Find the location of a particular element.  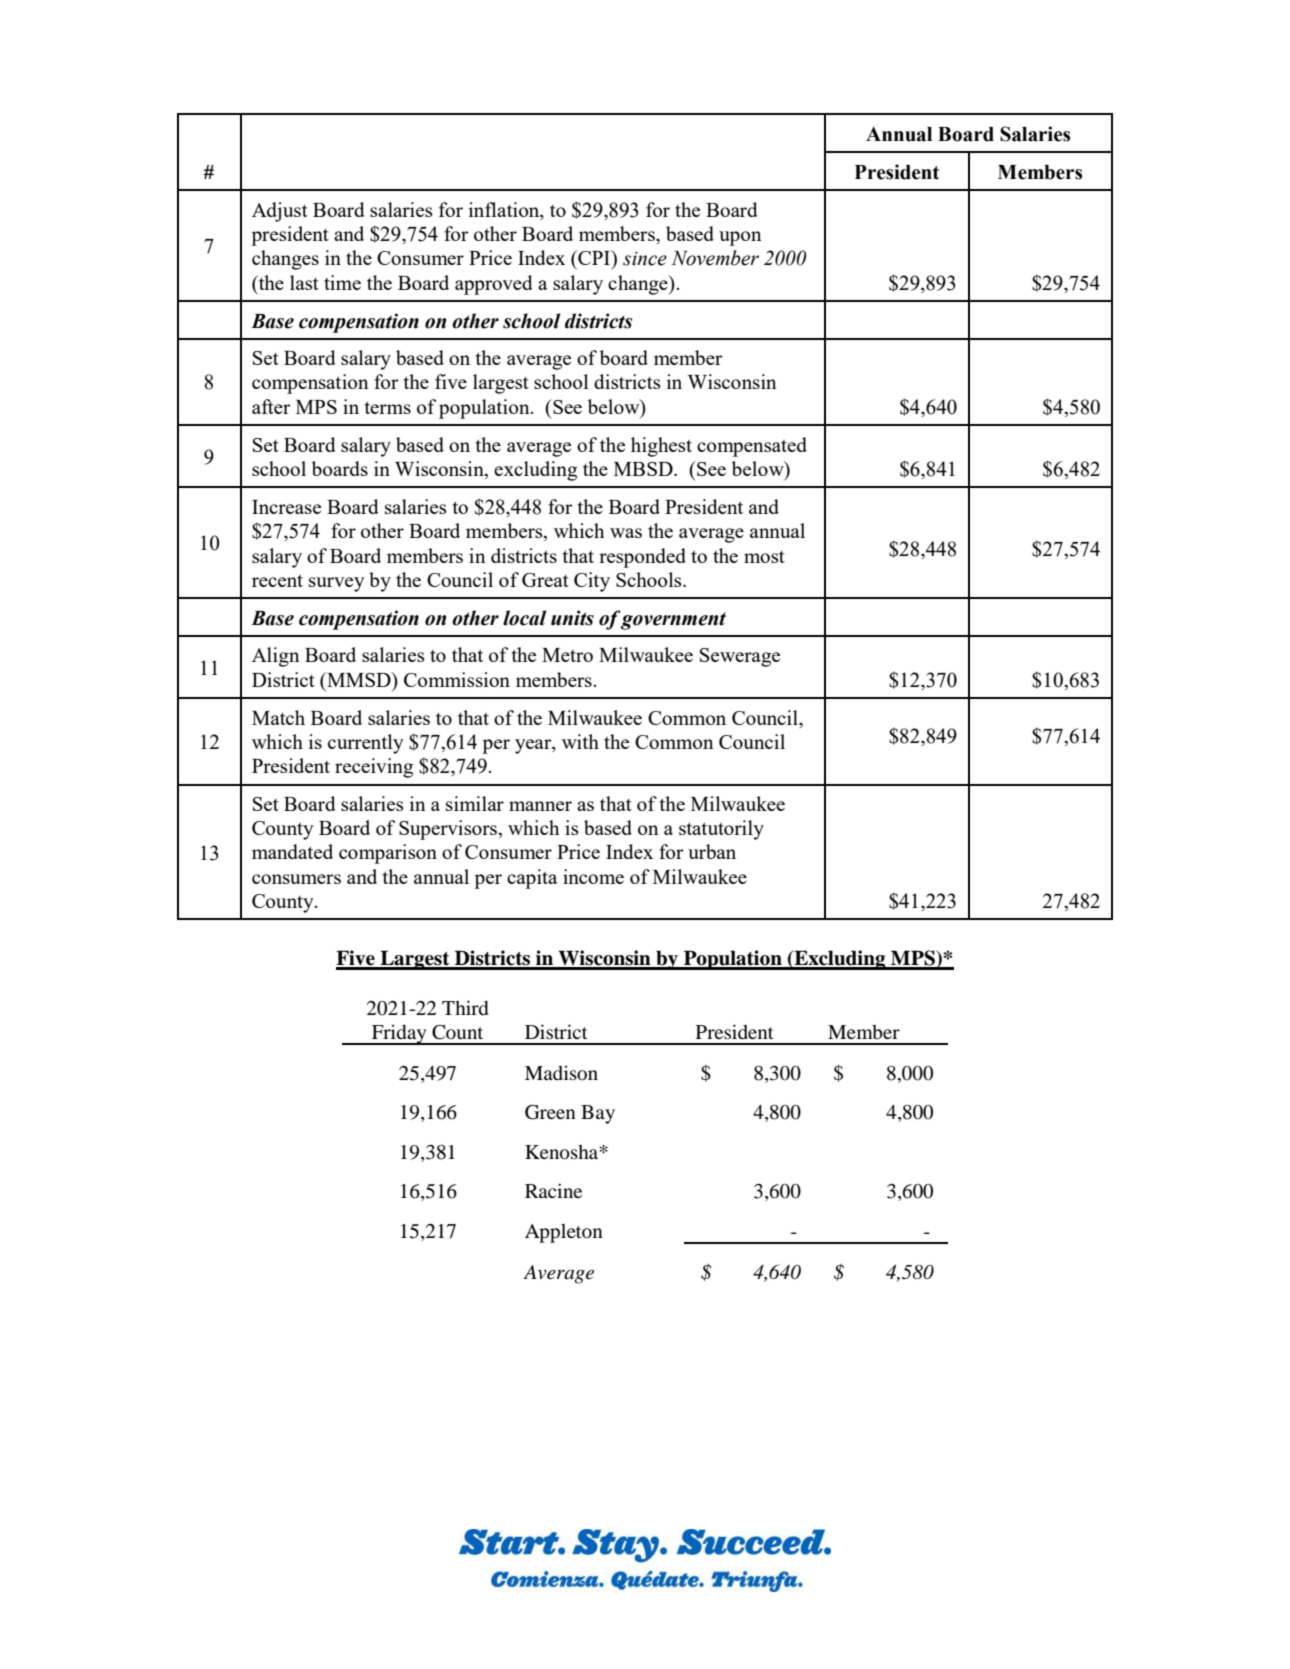

with is located at coordinates (580, 741).
